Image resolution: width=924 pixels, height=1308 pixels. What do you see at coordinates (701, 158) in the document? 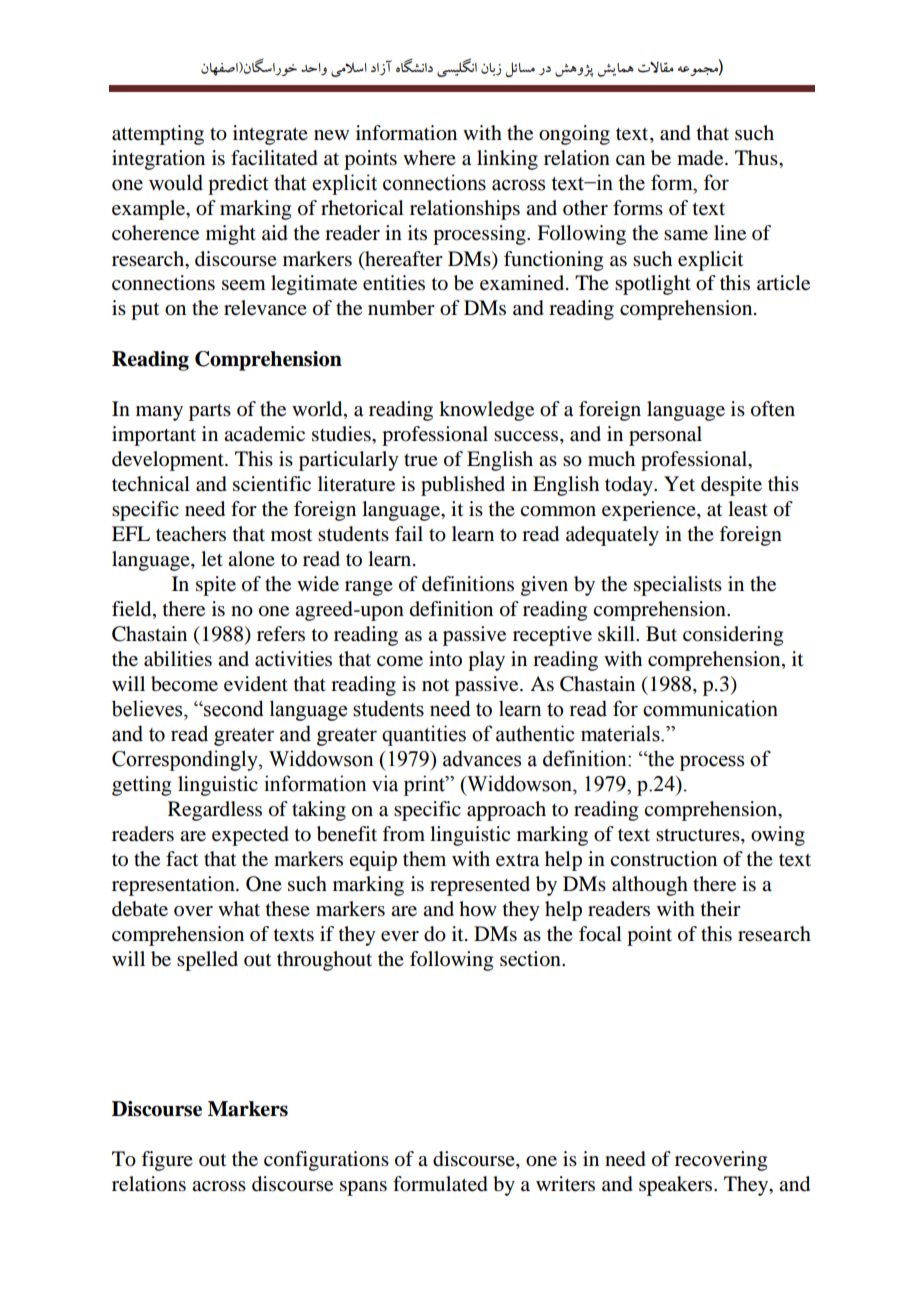
I see `made` at bounding box center [701, 158].
